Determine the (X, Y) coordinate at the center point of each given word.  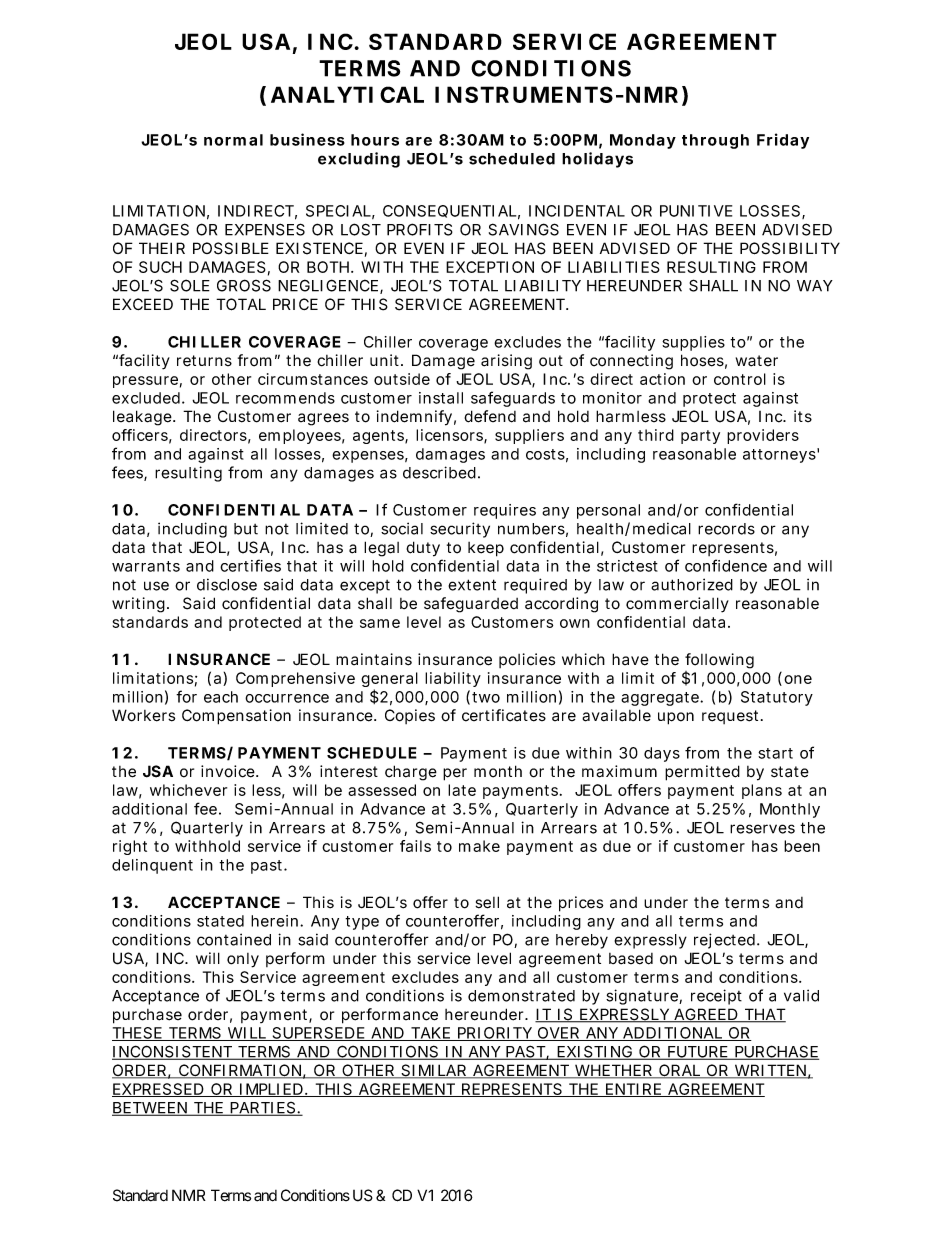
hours (375, 140)
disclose (227, 584)
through (715, 141)
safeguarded (471, 605)
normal (233, 140)
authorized (692, 584)
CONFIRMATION (239, 1071)
